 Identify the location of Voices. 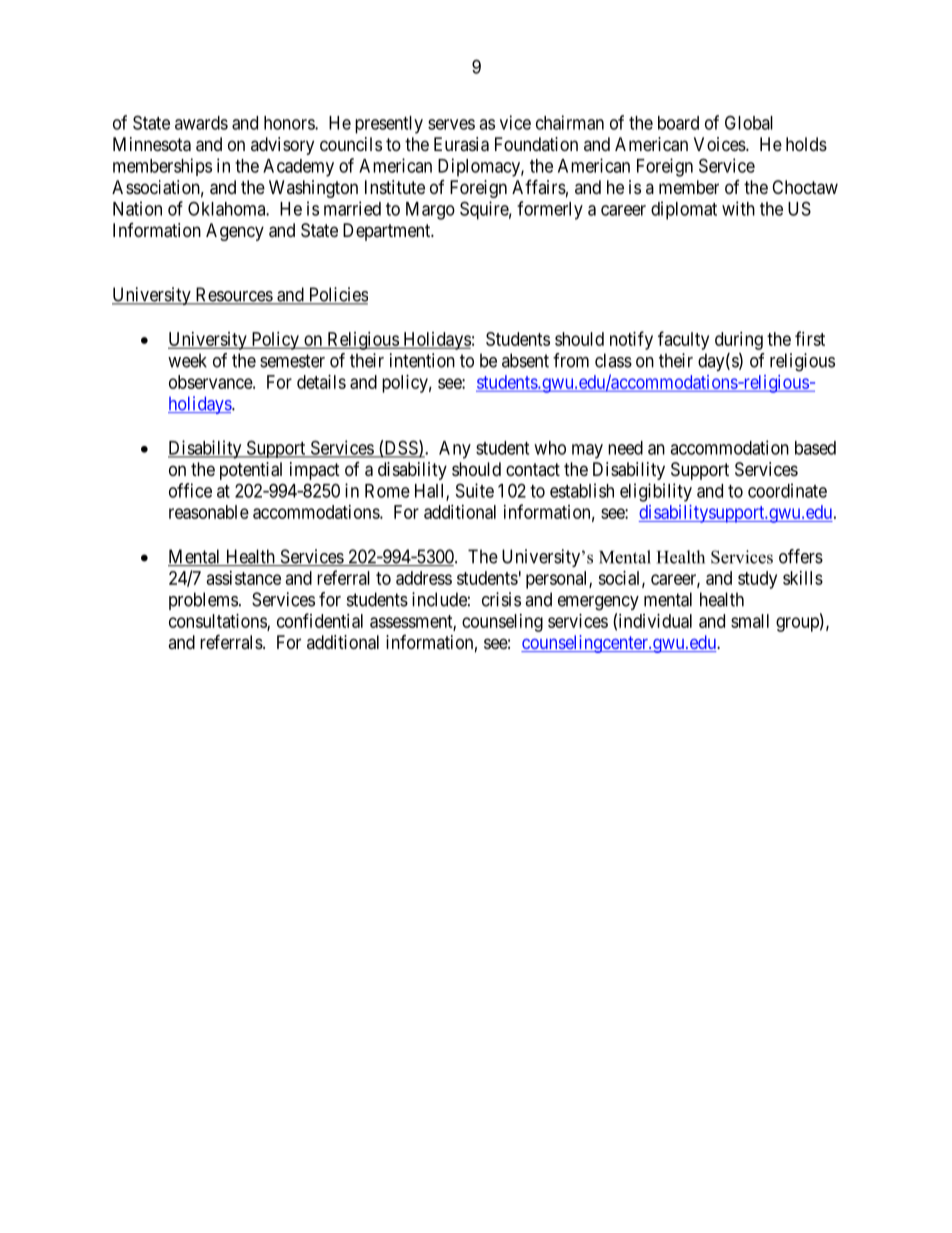
(720, 144).
